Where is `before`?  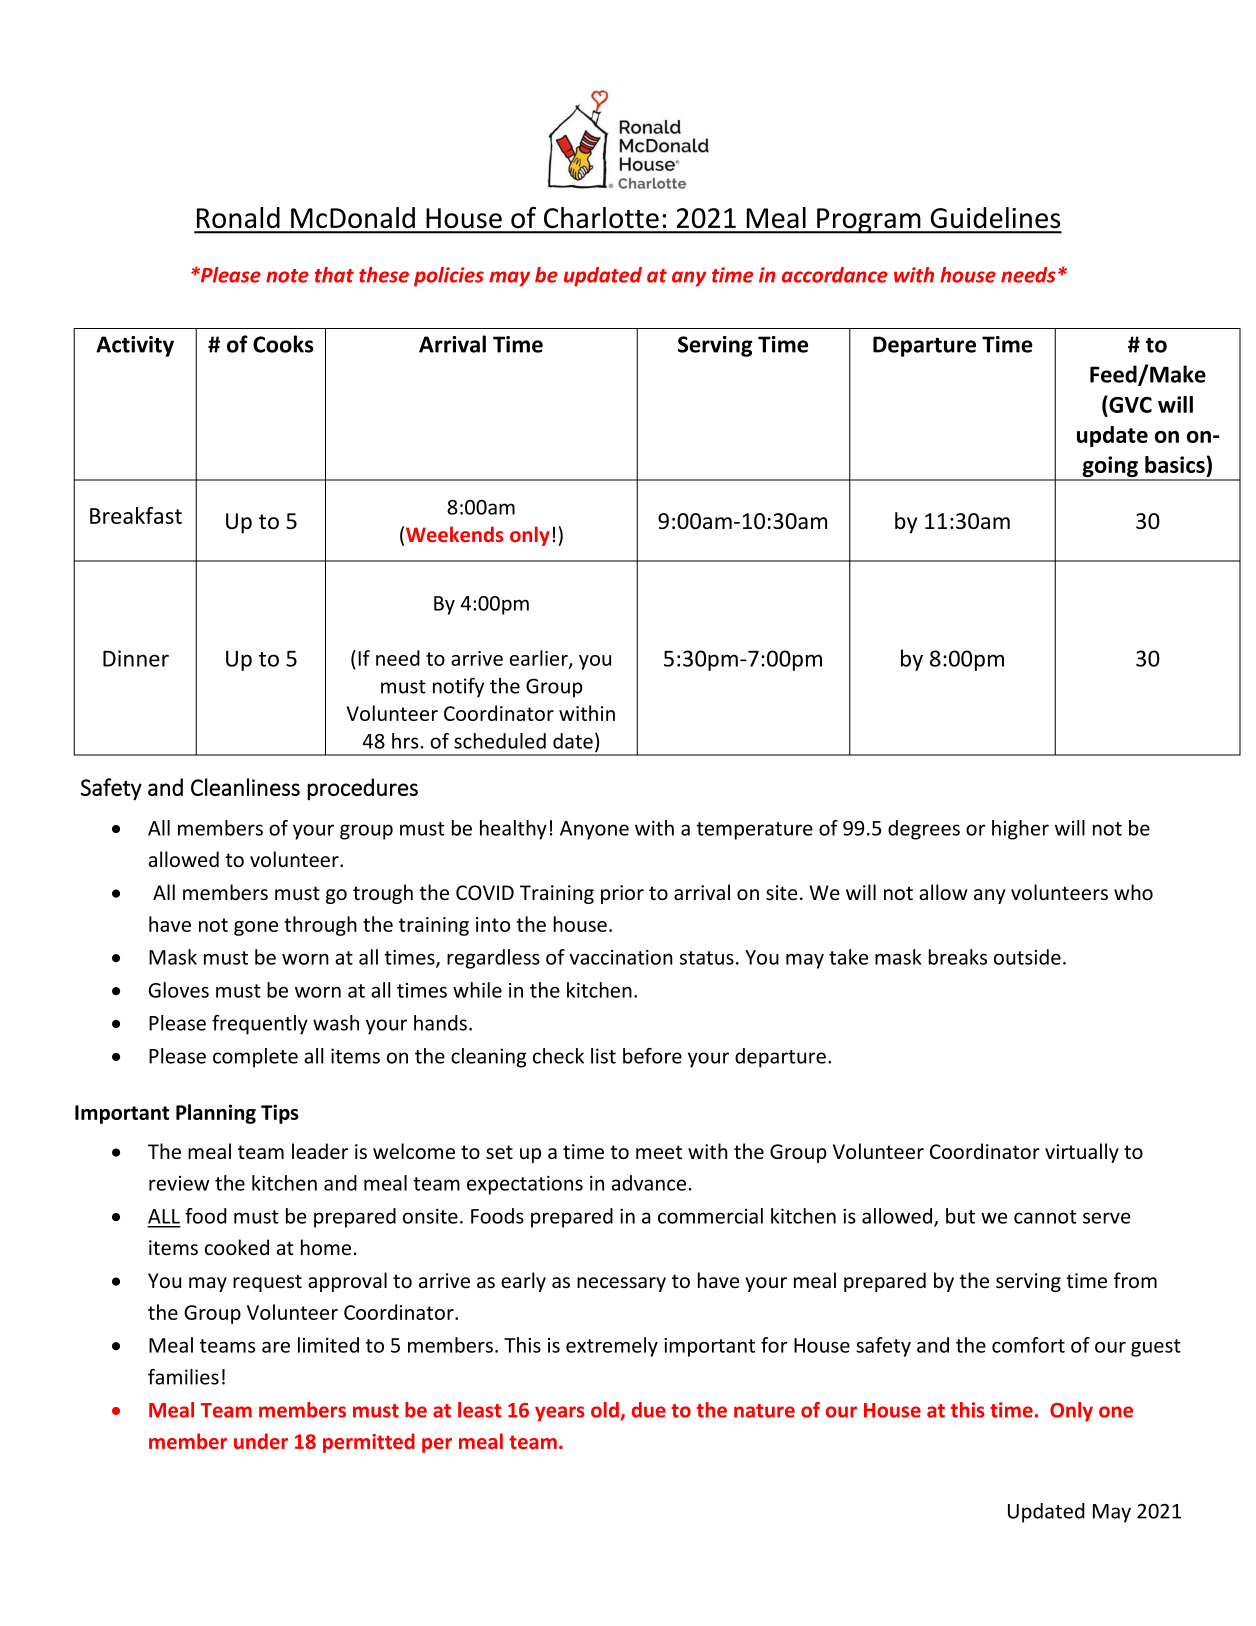
before is located at coordinates (652, 1056).
